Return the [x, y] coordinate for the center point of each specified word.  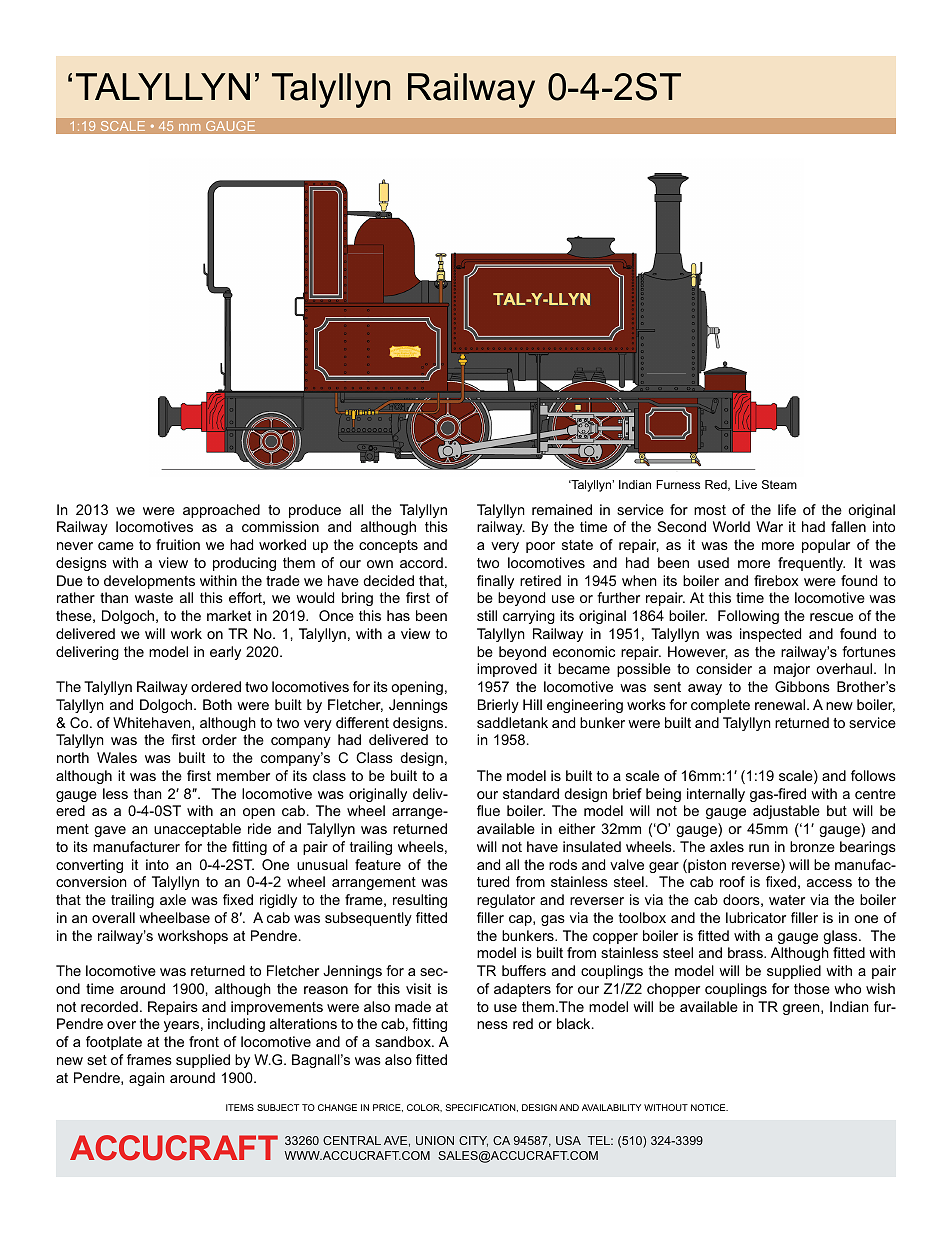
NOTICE [709, 1107]
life [787, 509]
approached [221, 511]
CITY [473, 1141]
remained [562, 509]
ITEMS [240, 1107]
